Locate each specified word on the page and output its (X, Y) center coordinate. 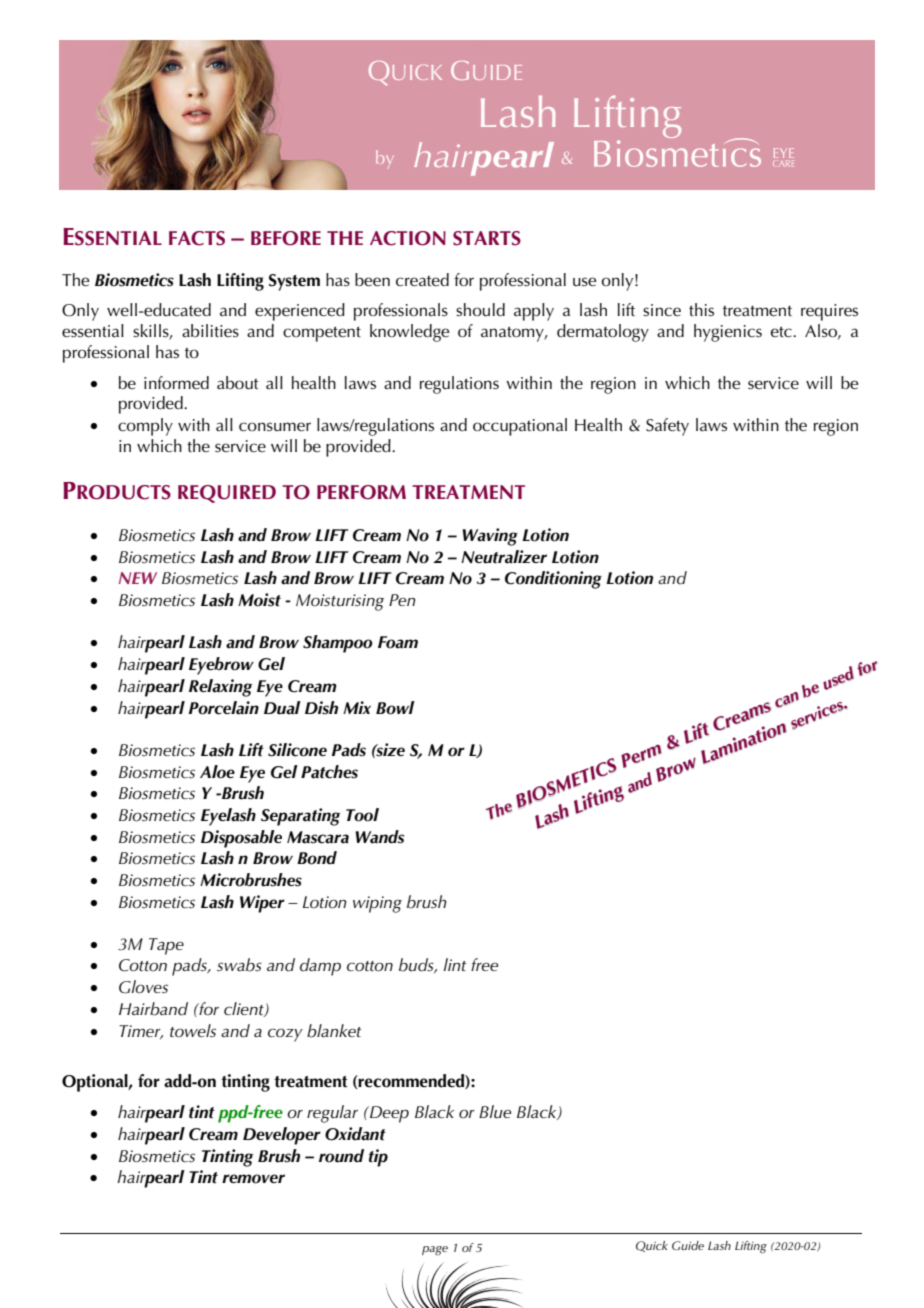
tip (378, 1158)
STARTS (487, 238)
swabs (239, 965)
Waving (490, 537)
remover (253, 1179)
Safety (667, 427)
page (435, 1251)
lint (455, 964)
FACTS (197, 238)
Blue (495, 1111)
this (701, 310)
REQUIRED (227, 494)
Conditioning (553, 580)
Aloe (217, 772)
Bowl (395, 708)
